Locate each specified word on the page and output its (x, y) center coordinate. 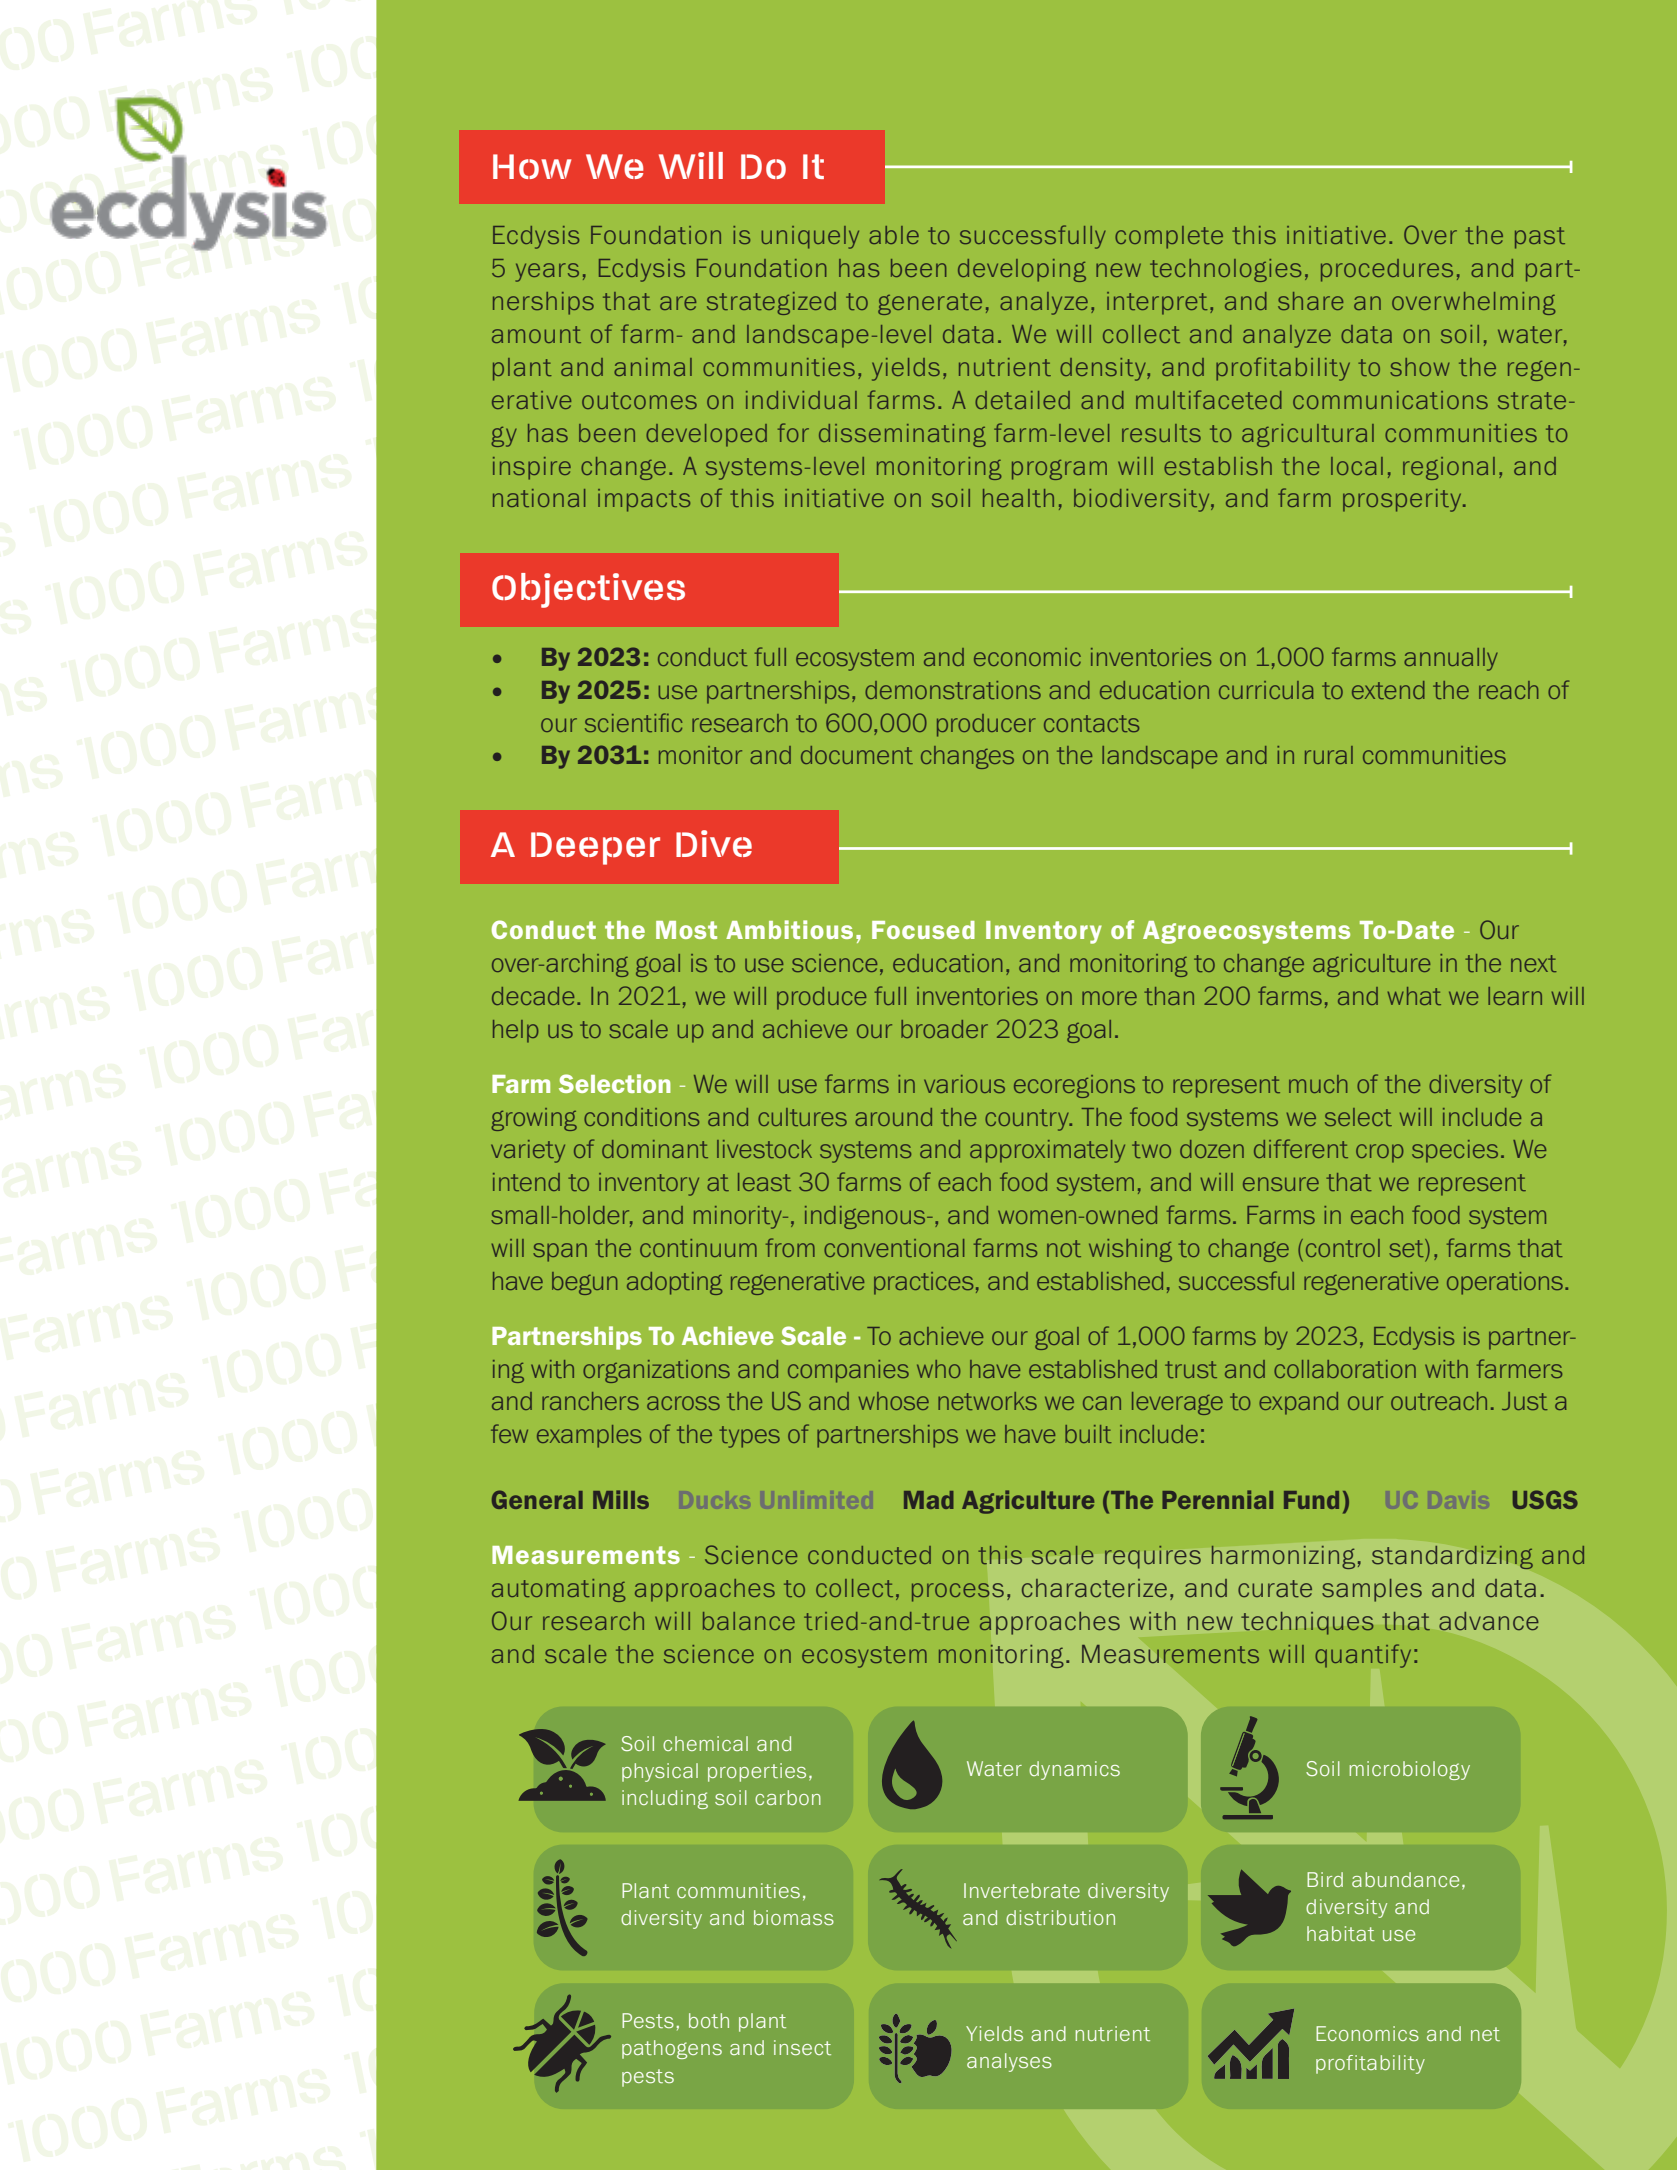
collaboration (1345, 1369)
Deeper (595, 848)
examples (589, 1436)
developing (1022, 270)
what (1414, 996)
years (547, 272)
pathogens (672, 2049)
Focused (923, 930)
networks (987, 1401)
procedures (1387, 270)
